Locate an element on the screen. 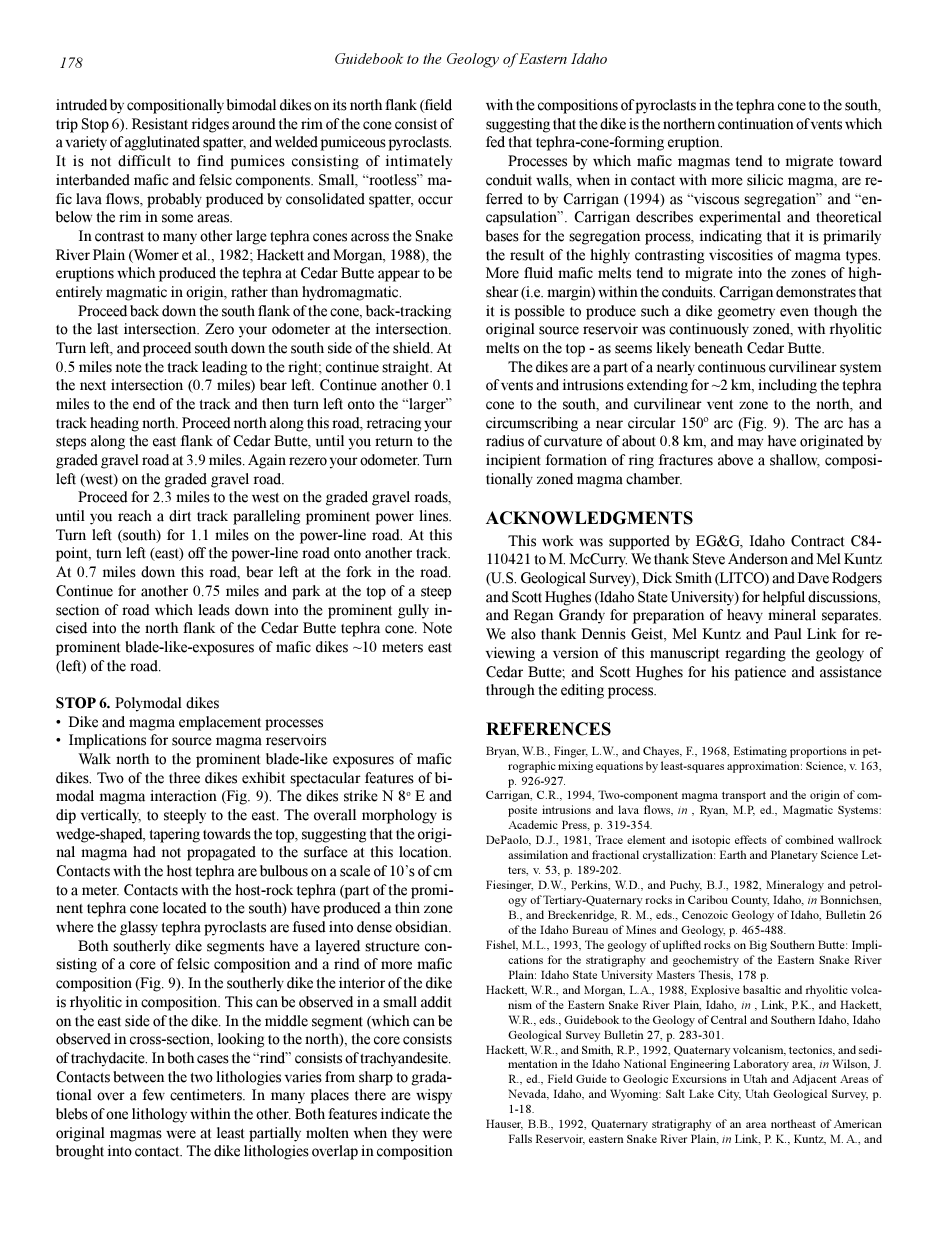 The image size is (952, 1233). Planetary is located at coordinates (794, 856).
